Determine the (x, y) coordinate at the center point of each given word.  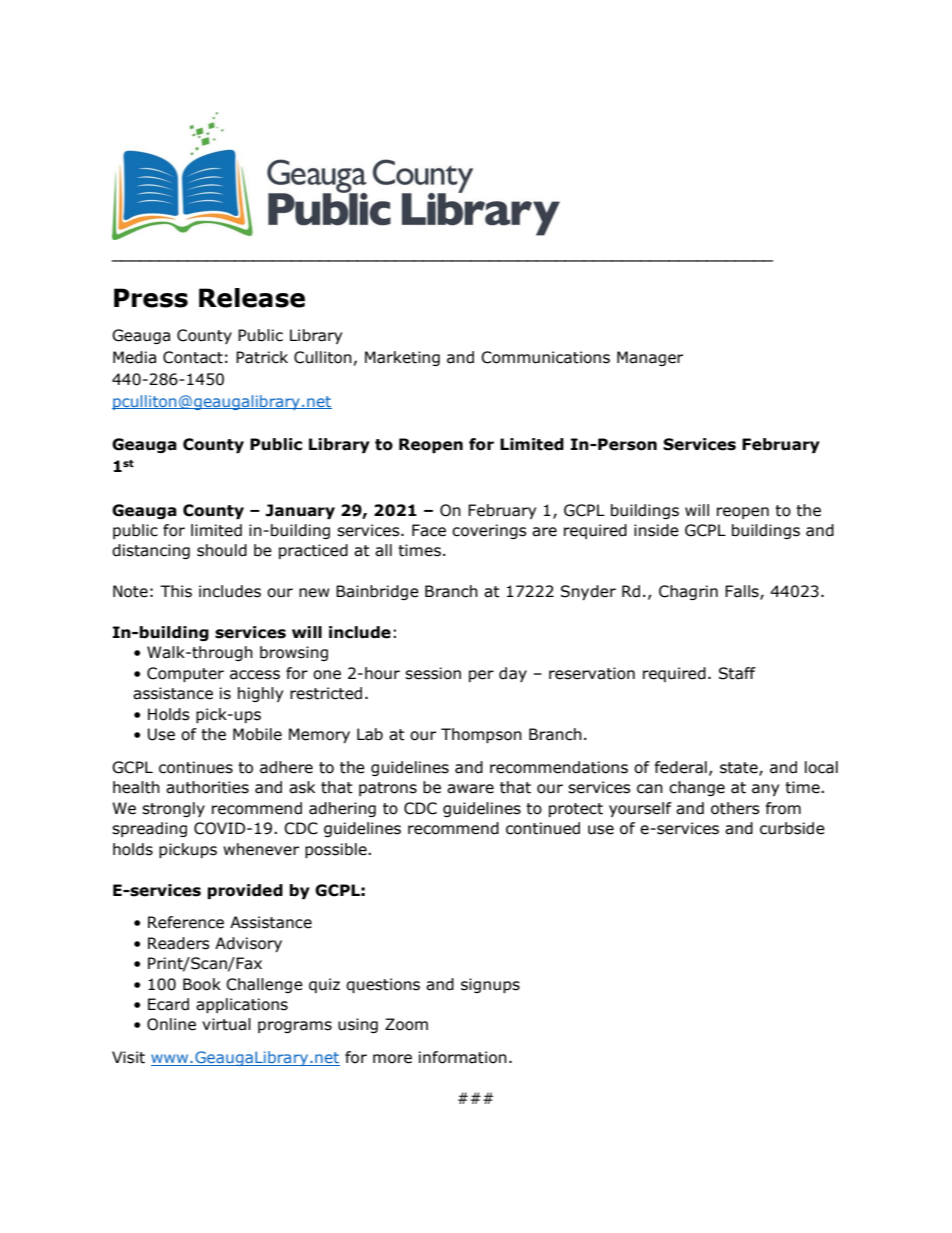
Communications (545, 357)
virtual (226, 1024)
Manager (650, 358)
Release (252, 298)
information (463, 1057)
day (513, 674)
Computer (185, 674)
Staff (737, 673)
